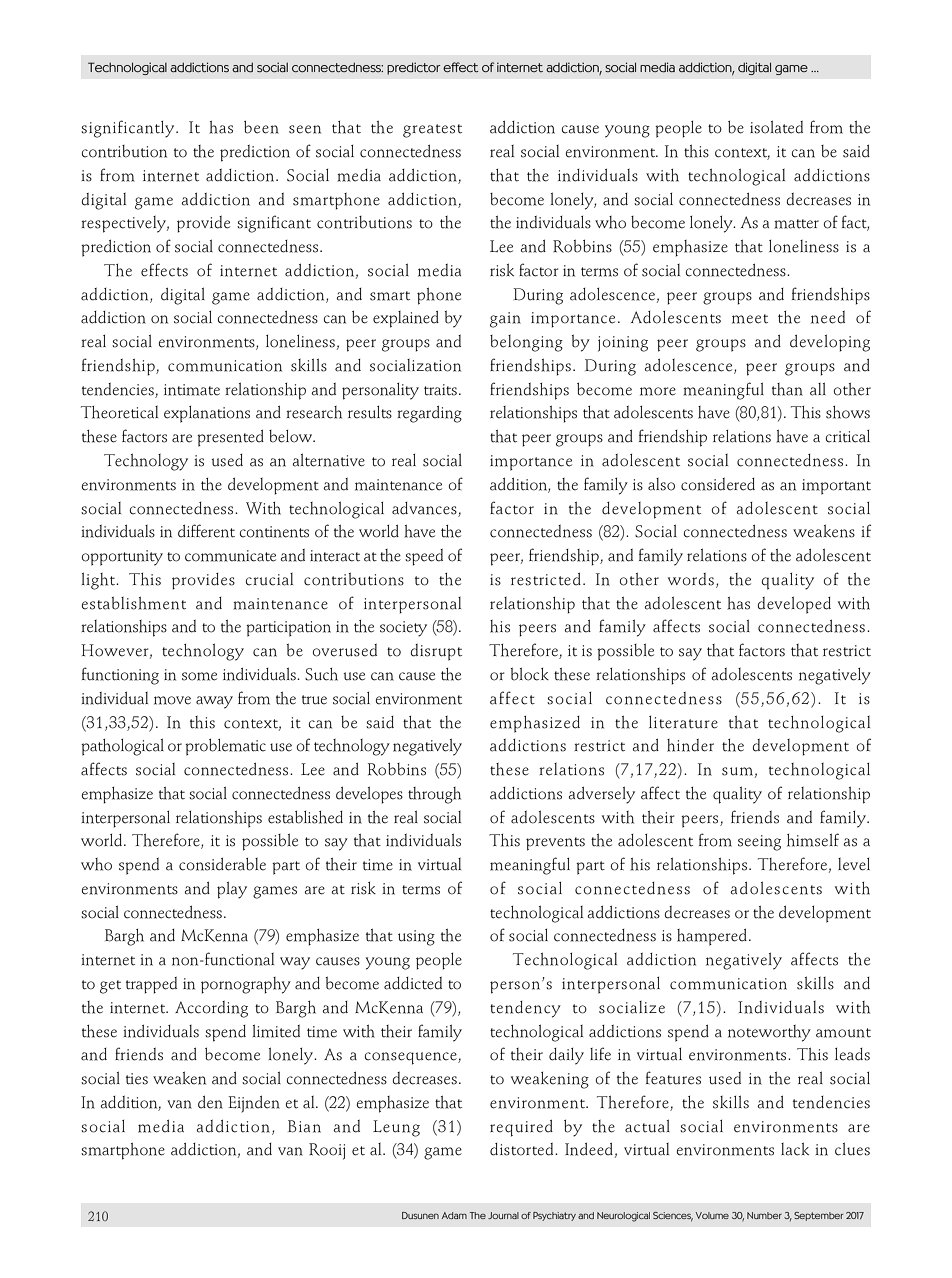  I want to click on been, so click(261, 127).
